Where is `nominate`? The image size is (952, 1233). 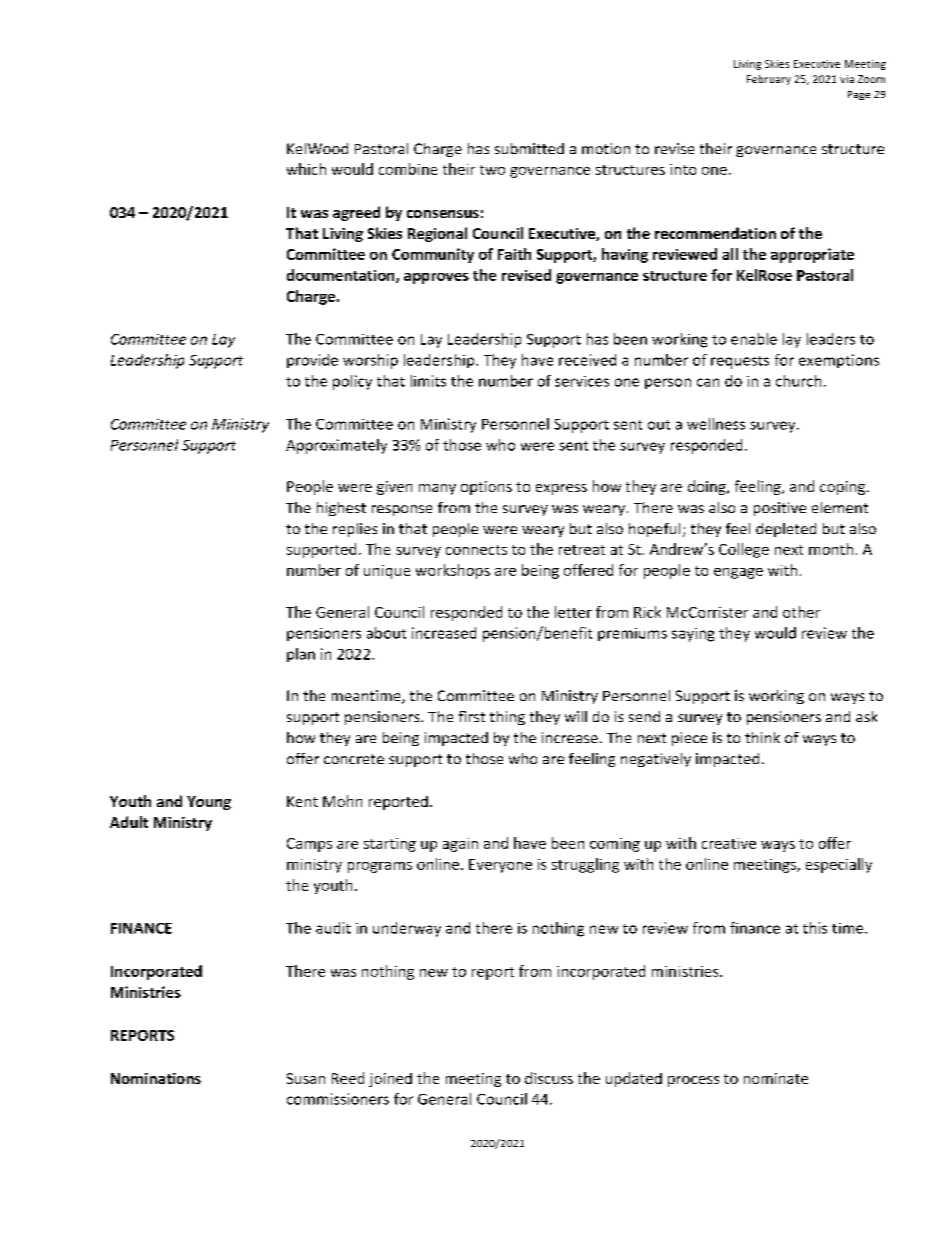 nominate is located at coordinates (776, 1078).
